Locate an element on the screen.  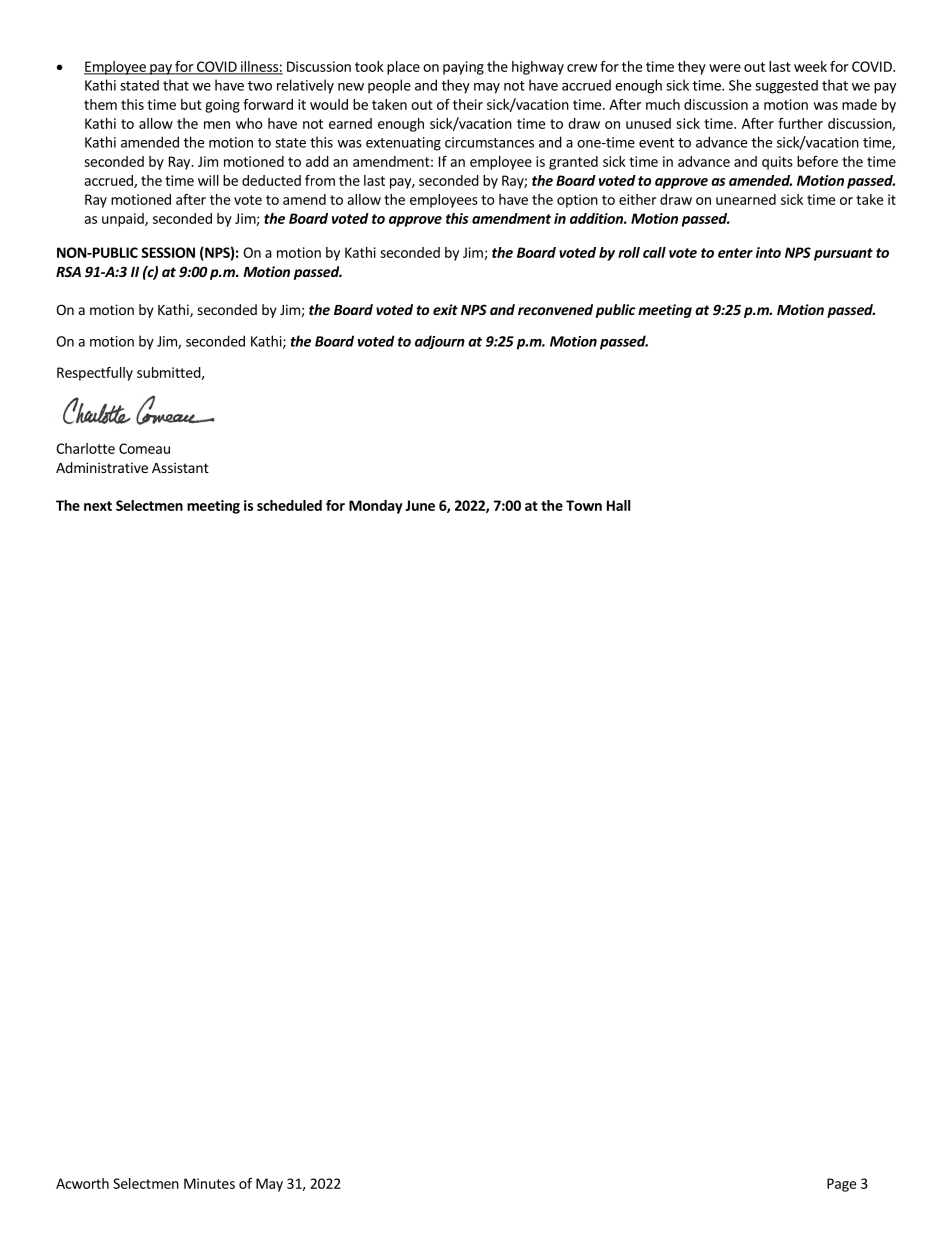
Minutes is located at coordinates (209, 1183).
